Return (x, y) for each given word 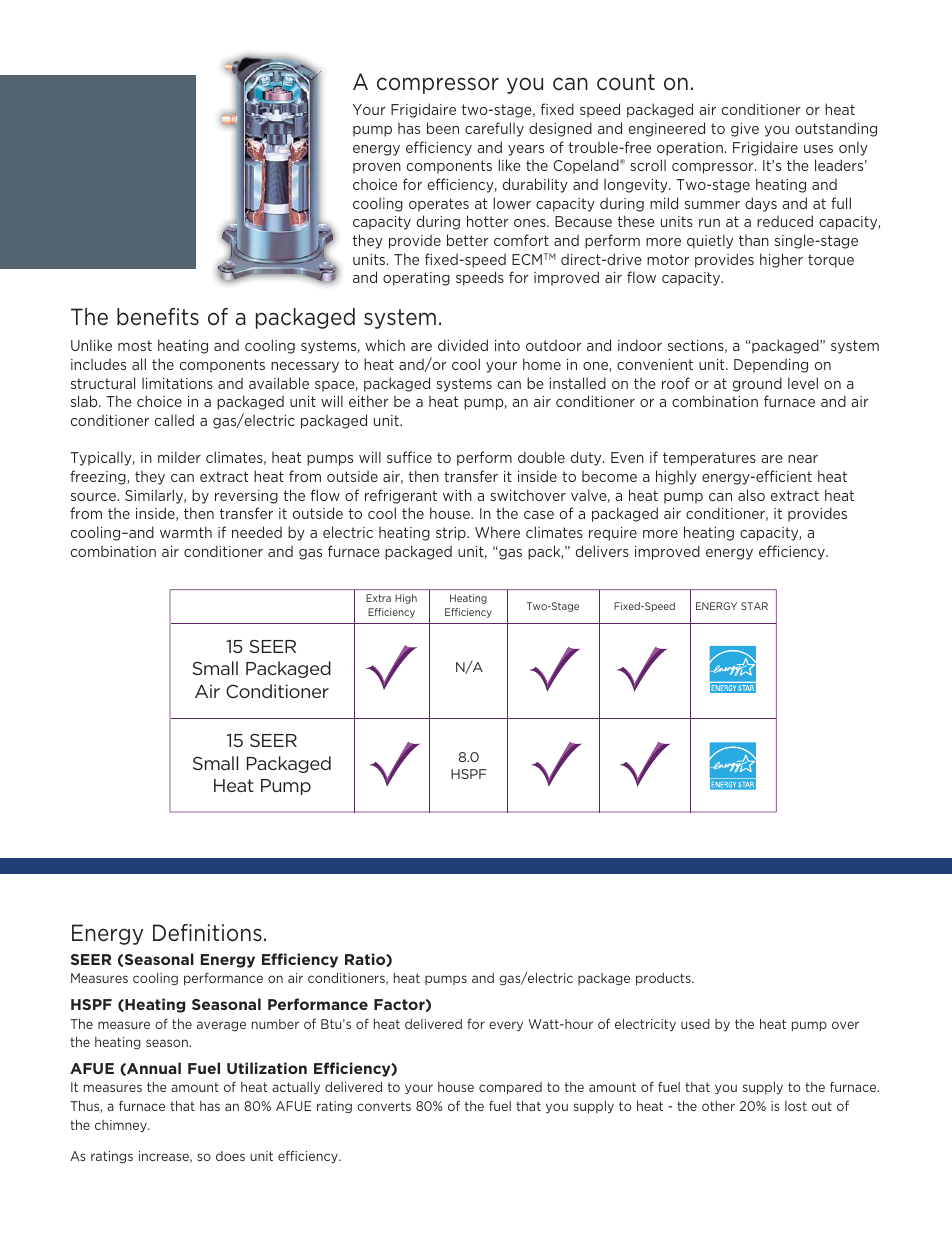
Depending (771, 365)
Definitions (207, 933)
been (443, 128)
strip (452, 534)
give (745, 130)
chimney (122, 1126)
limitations (177, 383)
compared (510, 1088)
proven (377, 168)
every (506, 1026)
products (664, 979)
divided (463, 345)
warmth (186, 532)
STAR (754, 606)
